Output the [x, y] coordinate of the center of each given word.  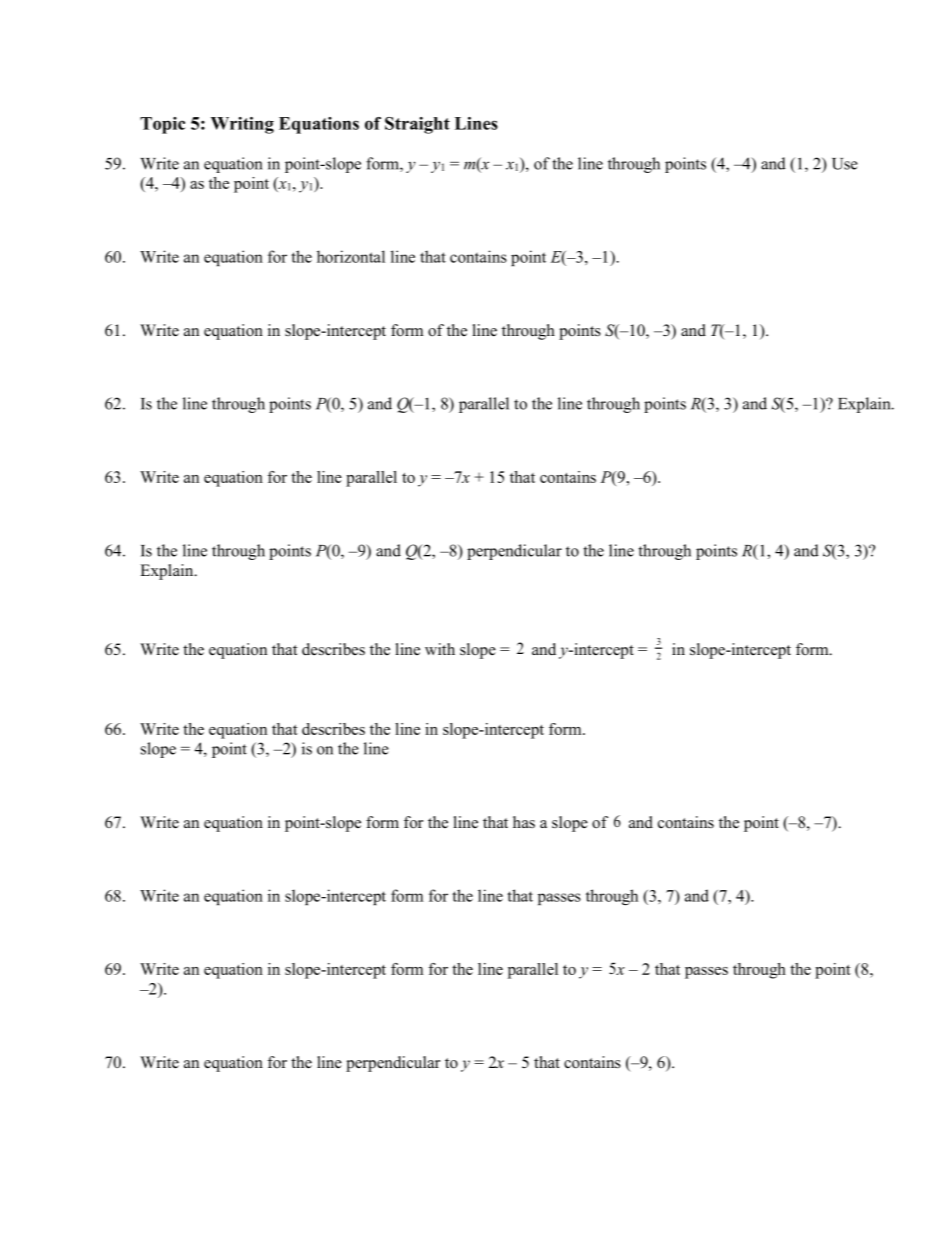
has [524, 822]
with [440, 649]
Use [845, 164]
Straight [417, 125]
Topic [162, 125]
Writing [242, 125]
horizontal [351, 256]
